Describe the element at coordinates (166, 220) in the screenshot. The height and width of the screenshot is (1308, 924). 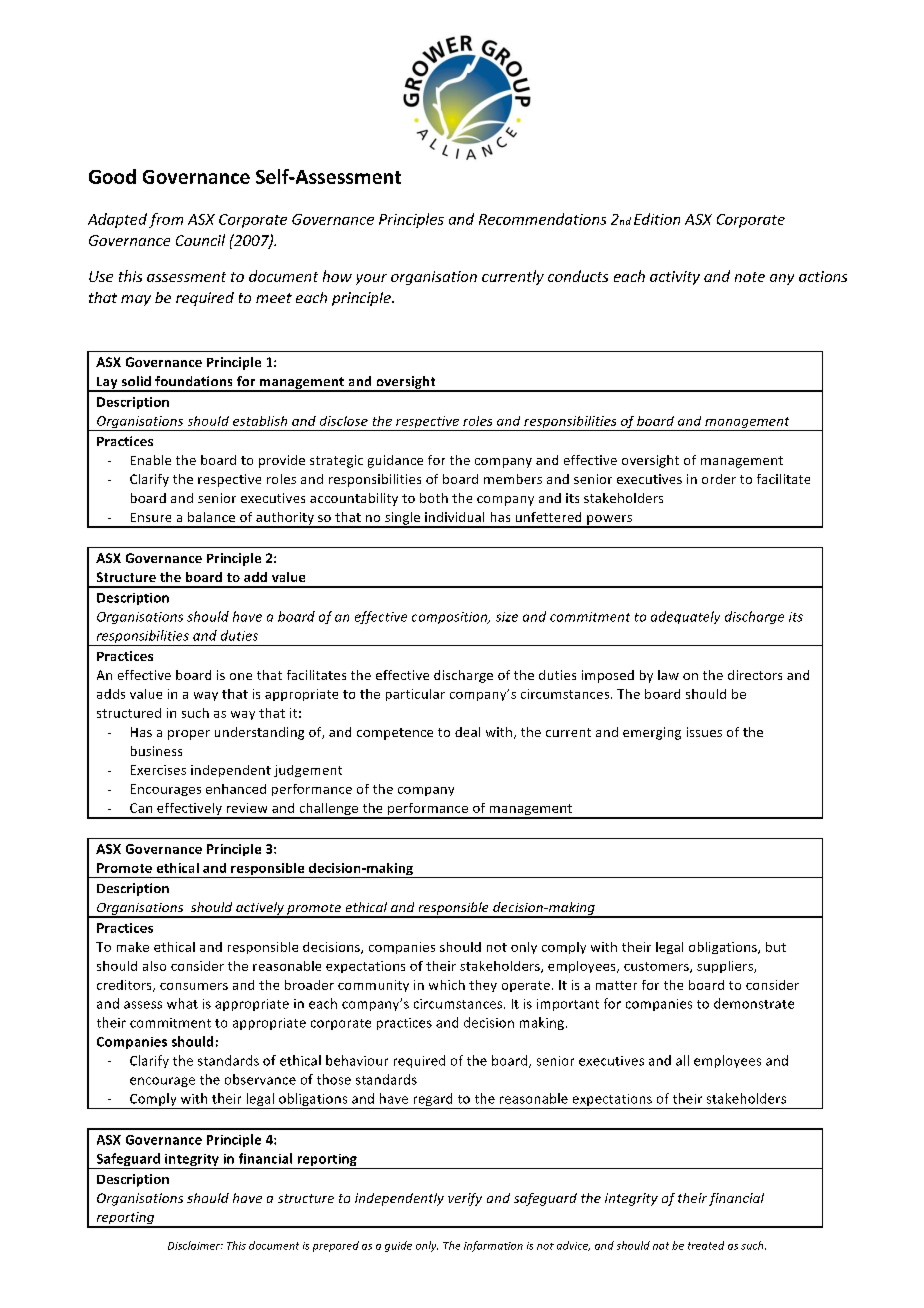
I see `from` at that location.
